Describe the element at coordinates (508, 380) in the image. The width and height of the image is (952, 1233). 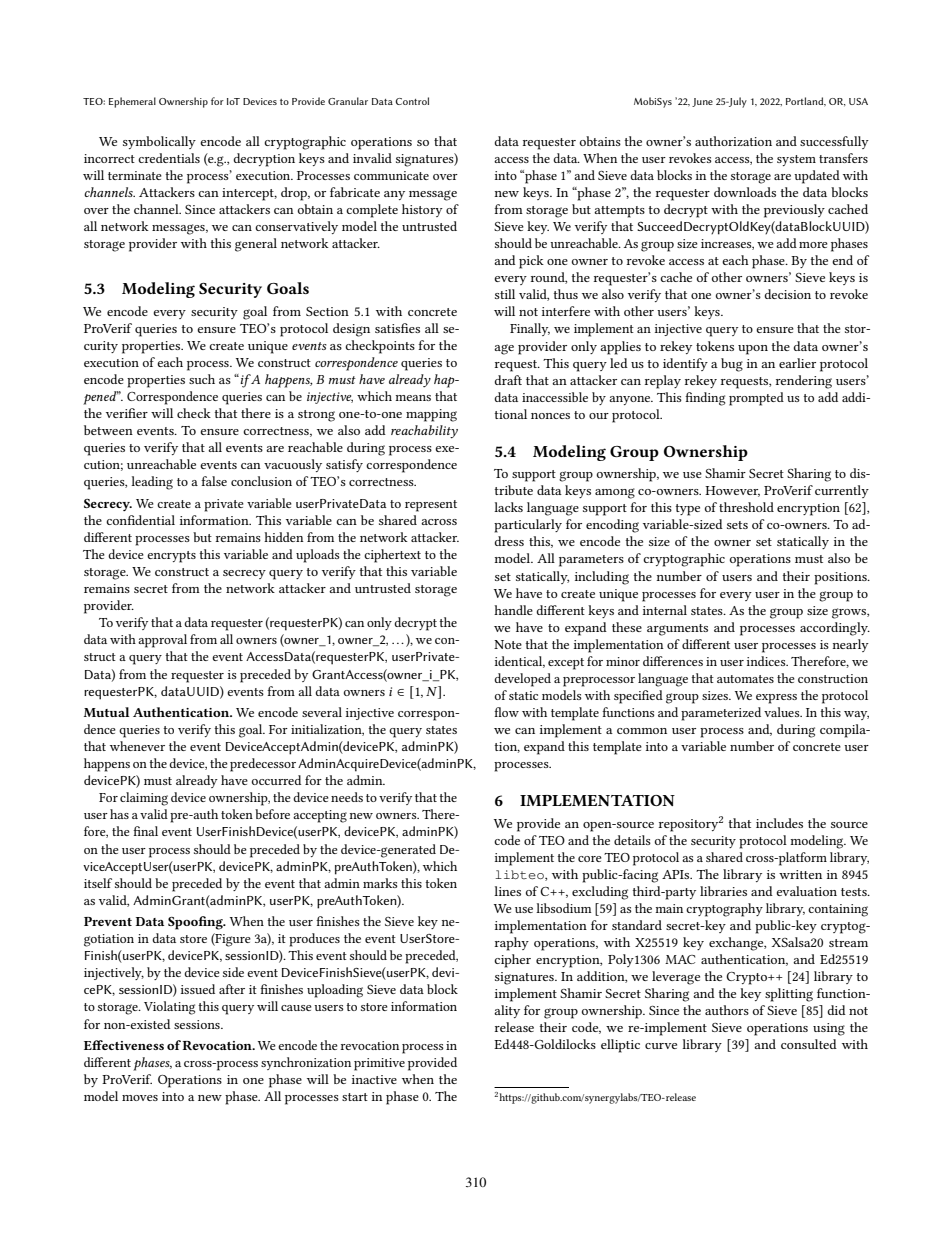
I see `draft` at that location.
